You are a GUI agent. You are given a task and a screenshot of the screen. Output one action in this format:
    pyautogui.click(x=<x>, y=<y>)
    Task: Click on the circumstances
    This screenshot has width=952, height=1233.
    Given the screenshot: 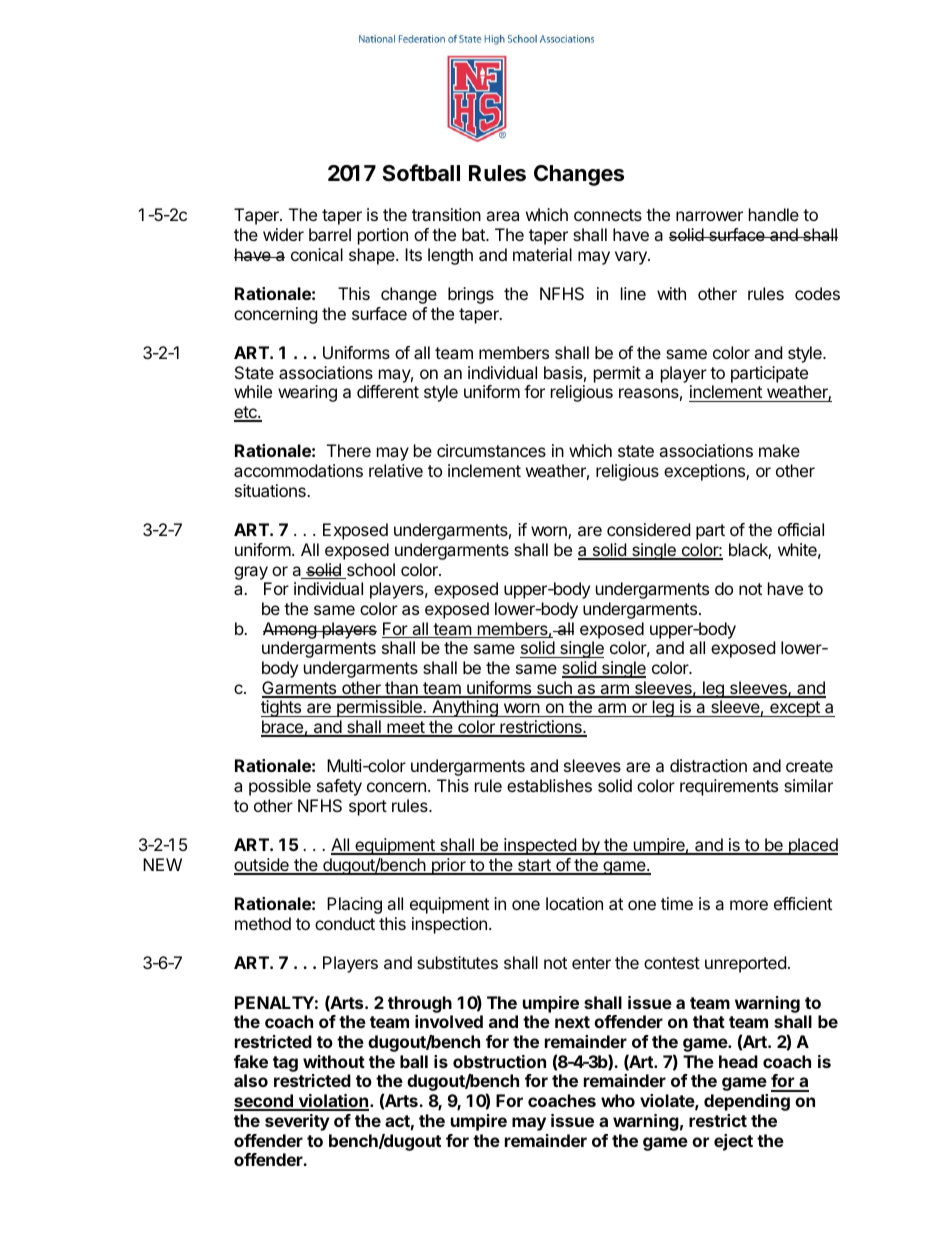 What is the action you would take?
    pyautogui.click(x=491, y=450)
